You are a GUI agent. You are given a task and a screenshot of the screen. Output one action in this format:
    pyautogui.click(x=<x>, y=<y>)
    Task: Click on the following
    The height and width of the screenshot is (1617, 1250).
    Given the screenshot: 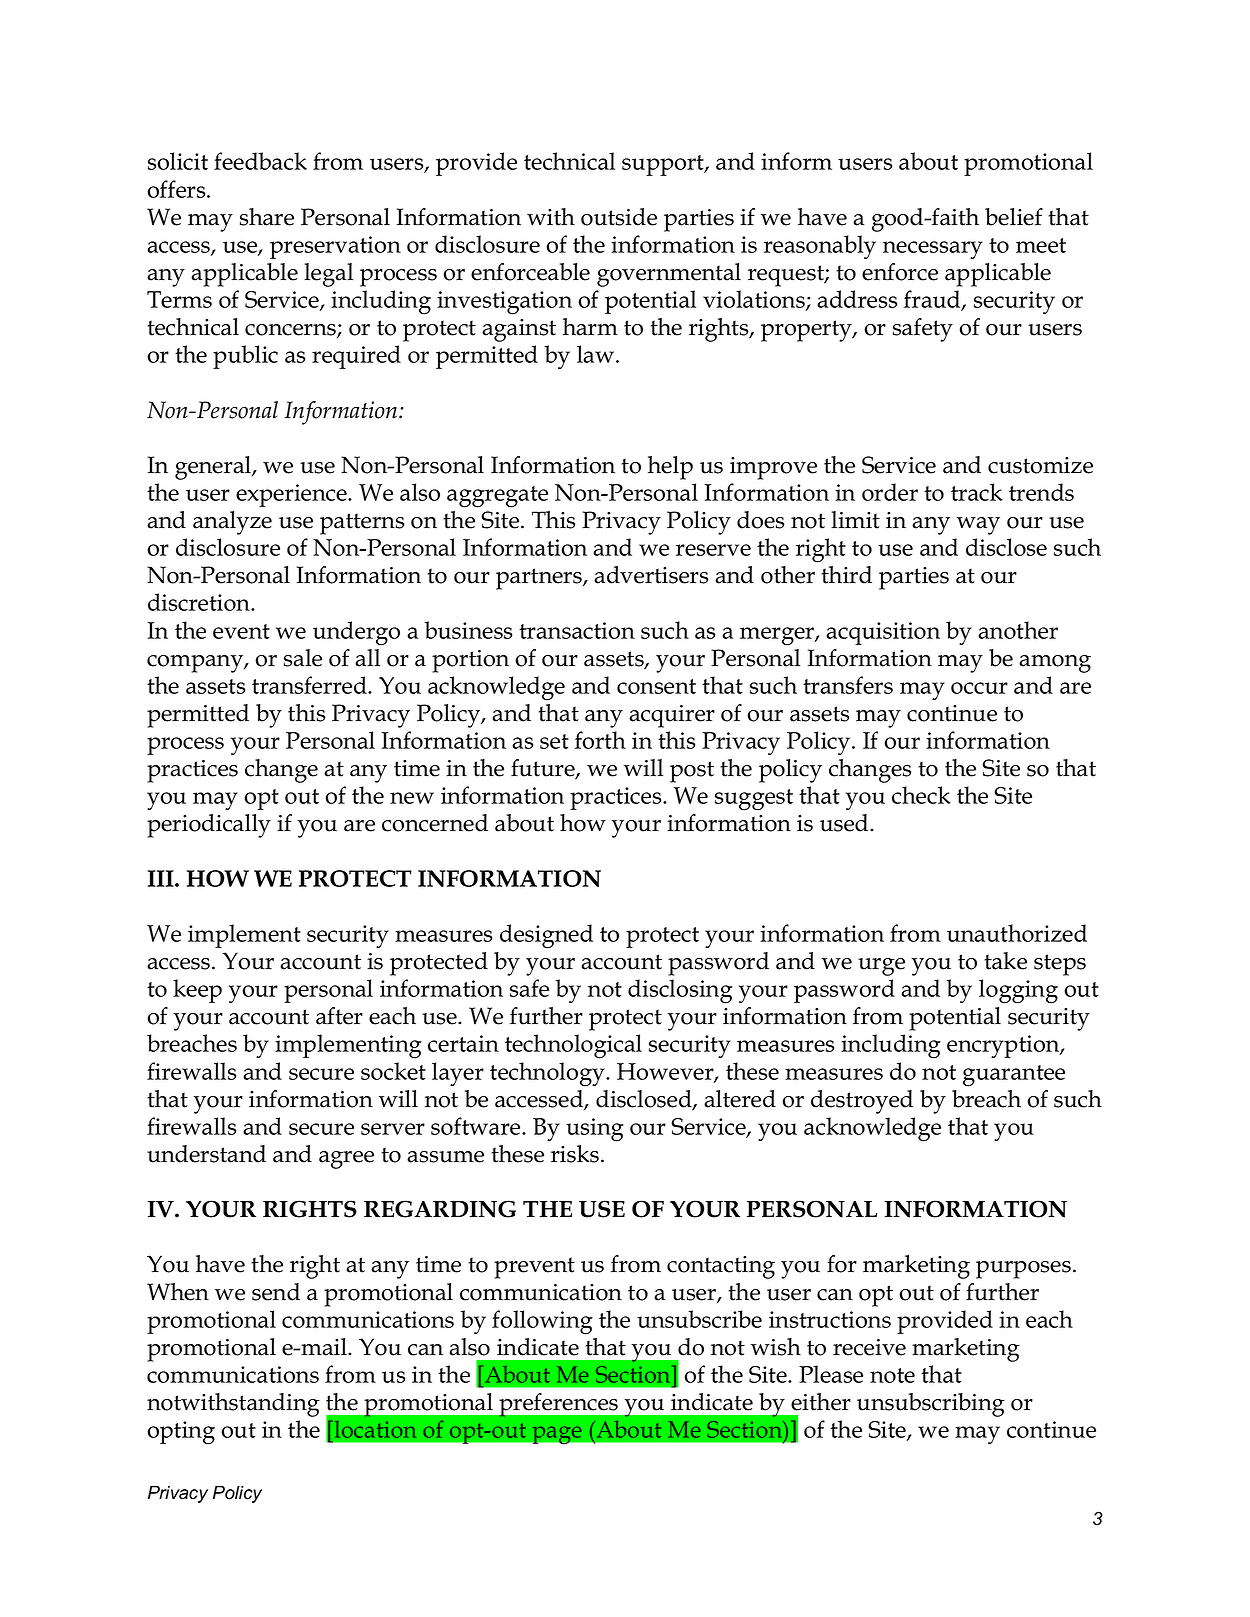 What is the action you would take?
    pyautogui.click(x=542, y=1322)
